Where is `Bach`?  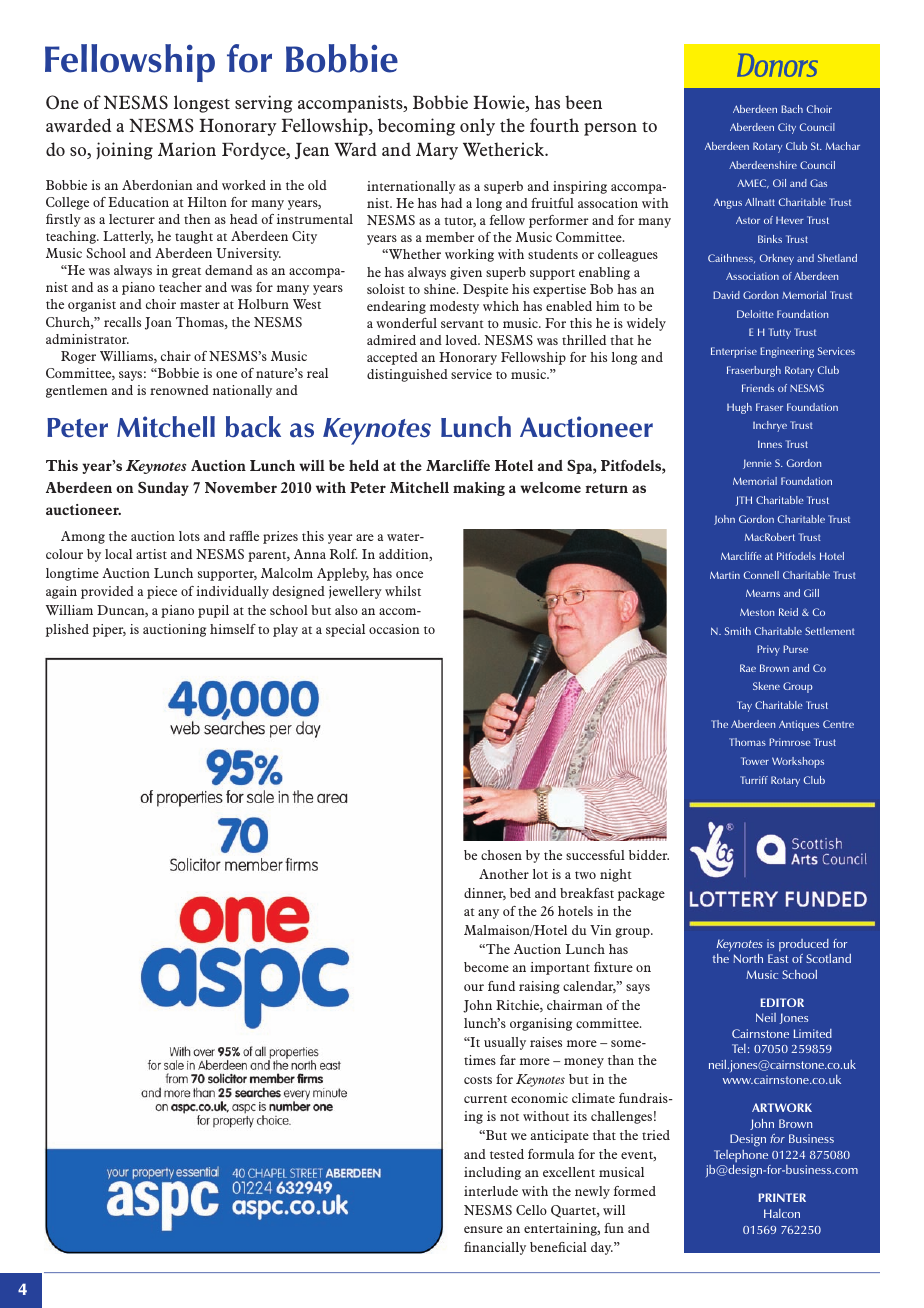 Bach is located at coordinates (792, 109).
